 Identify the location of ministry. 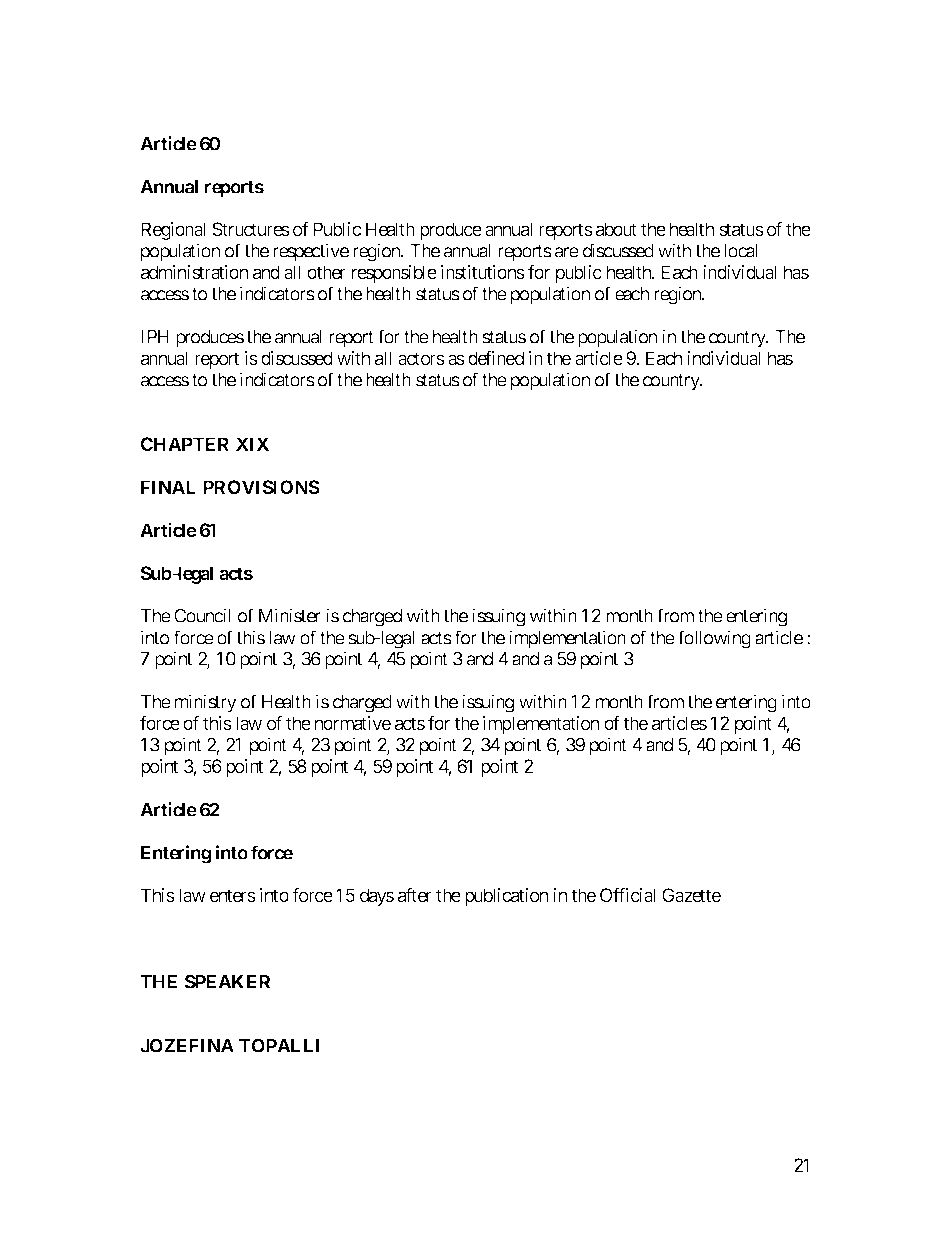
(206, 703).
